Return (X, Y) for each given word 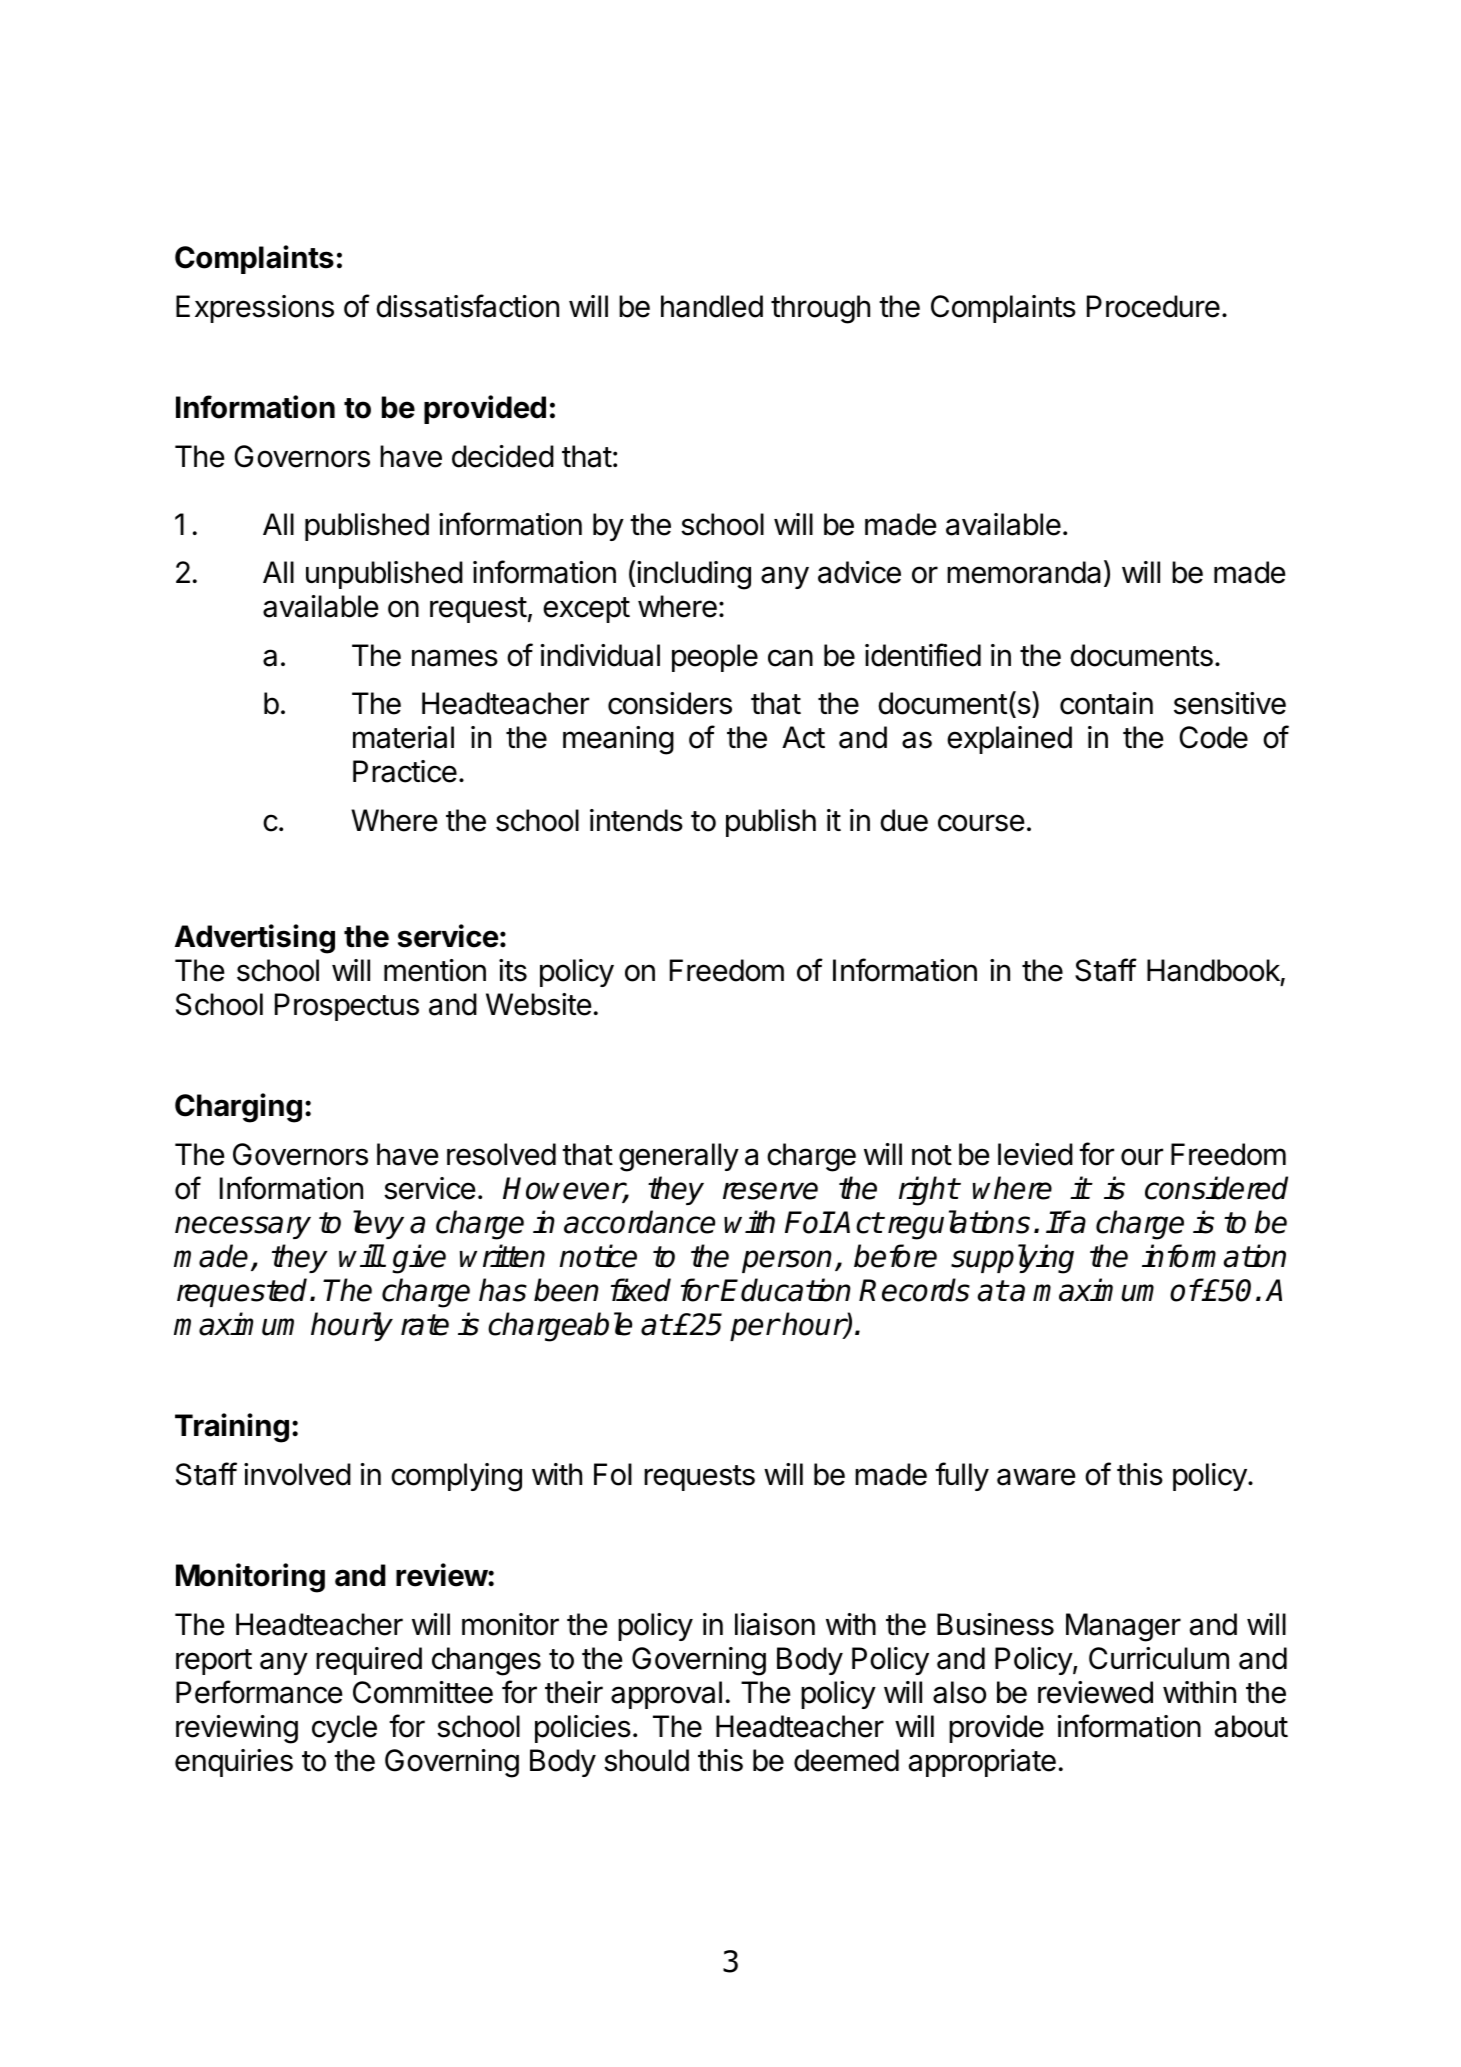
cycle (344, 1729)
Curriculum (1159, 1658)
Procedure (1153, 306)
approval (666, 1695)
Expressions (255, 309)
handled (712, 306)
